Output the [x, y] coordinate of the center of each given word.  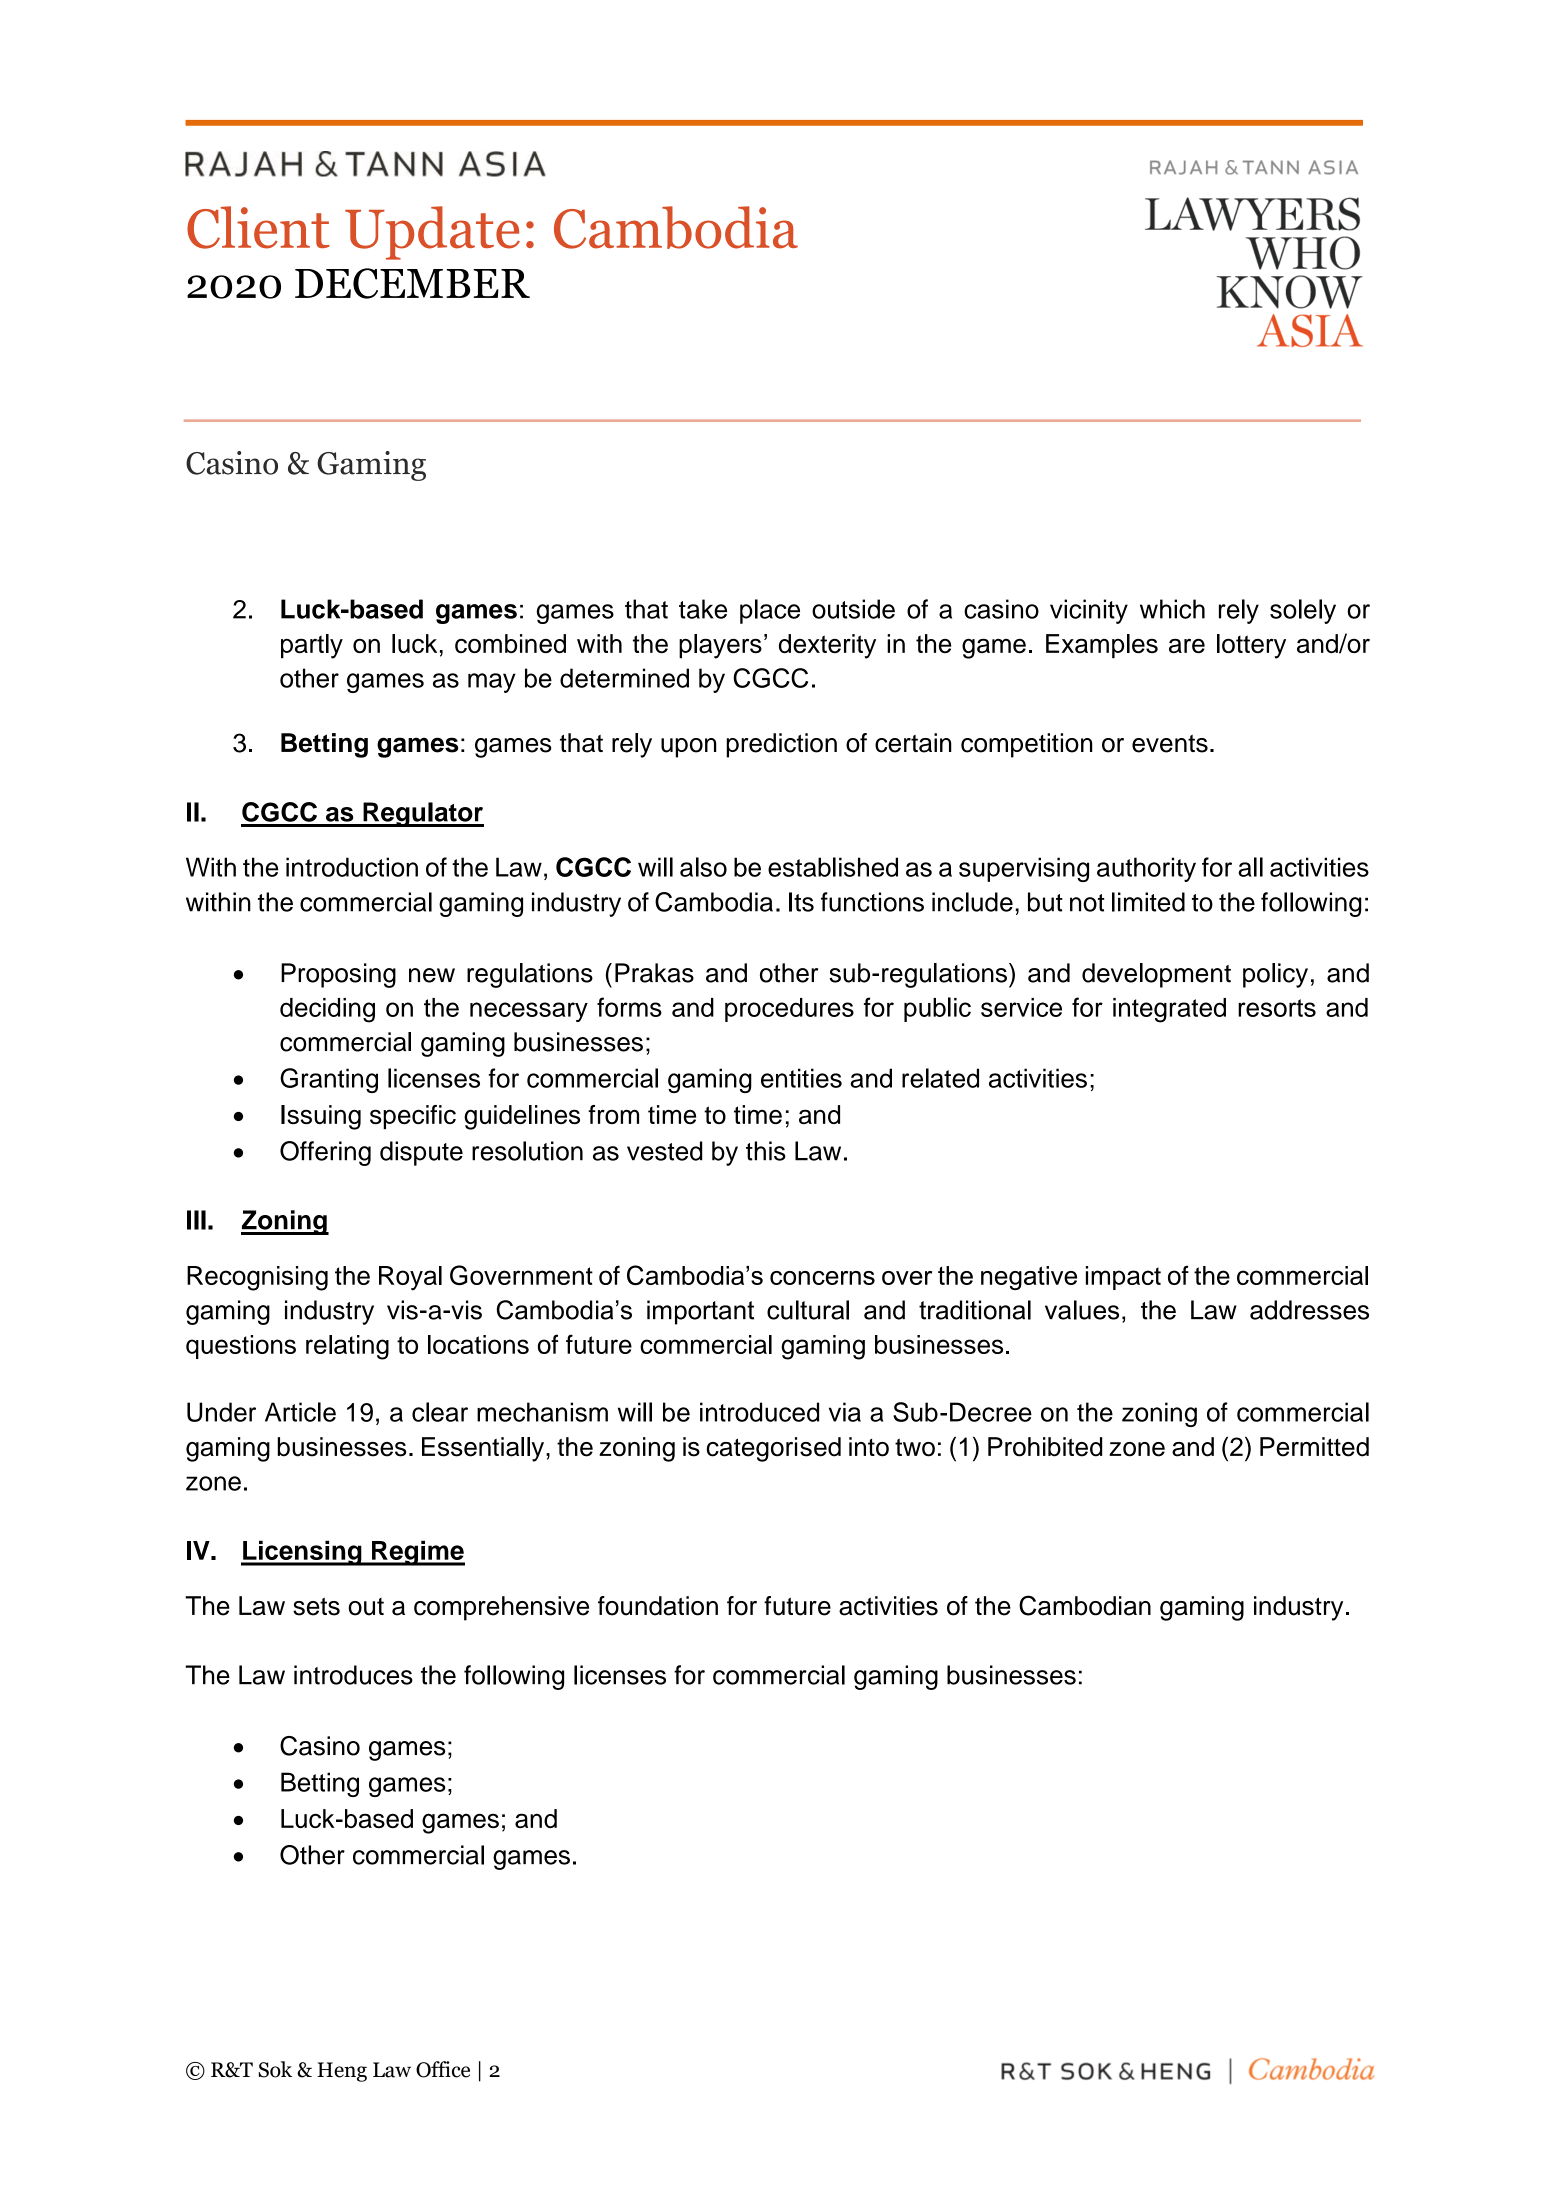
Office [443, 2069]
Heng [342, 2072]
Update [432, 233]
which [1172, 609]
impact [1123, 1278]
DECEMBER [412, 283]
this [766, 1151]
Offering [325, 1153]
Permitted [1314, 1447]
